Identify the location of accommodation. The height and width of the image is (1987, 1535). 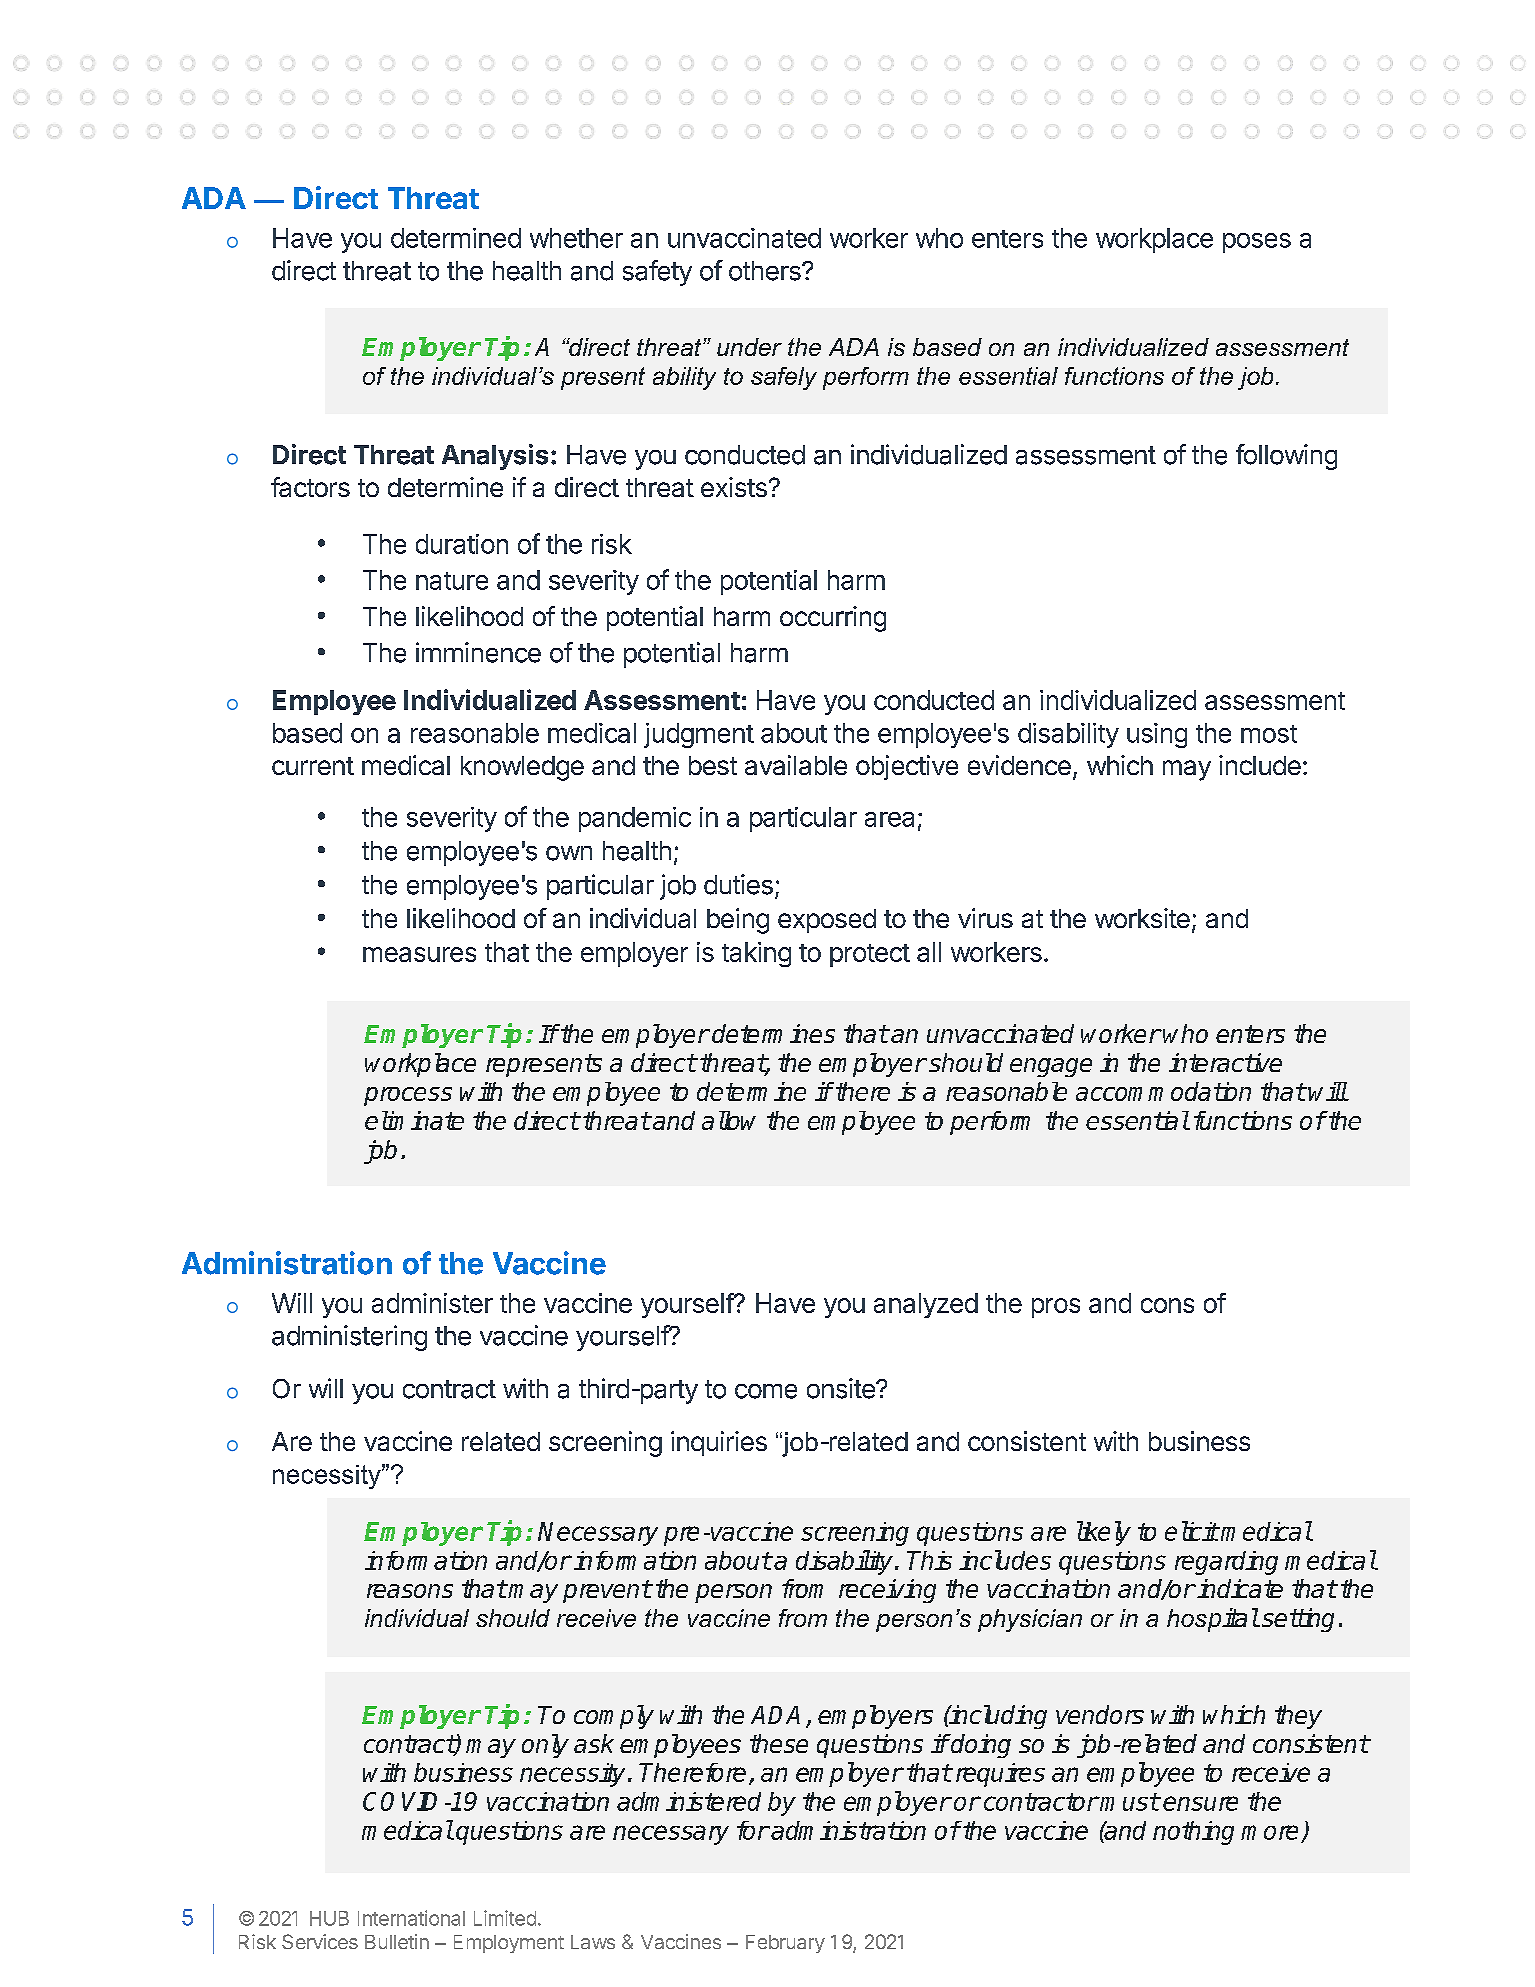
(1163, 1091).
